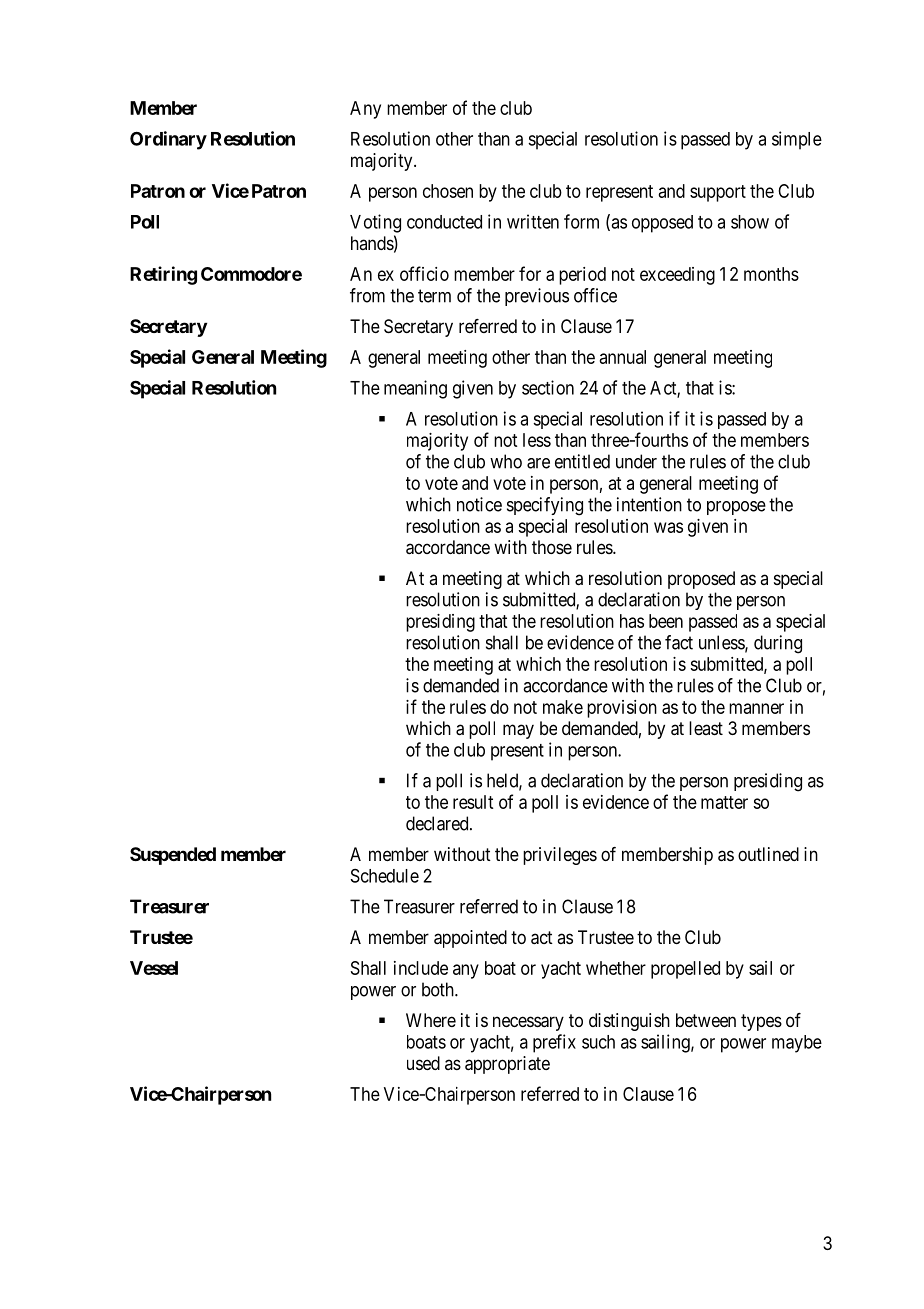 Image resolution: width=924 pixels, height=1309 pixels. Describe the element at coordinates (163, 275) in the screenshot. I see `Retiring` at that location.
